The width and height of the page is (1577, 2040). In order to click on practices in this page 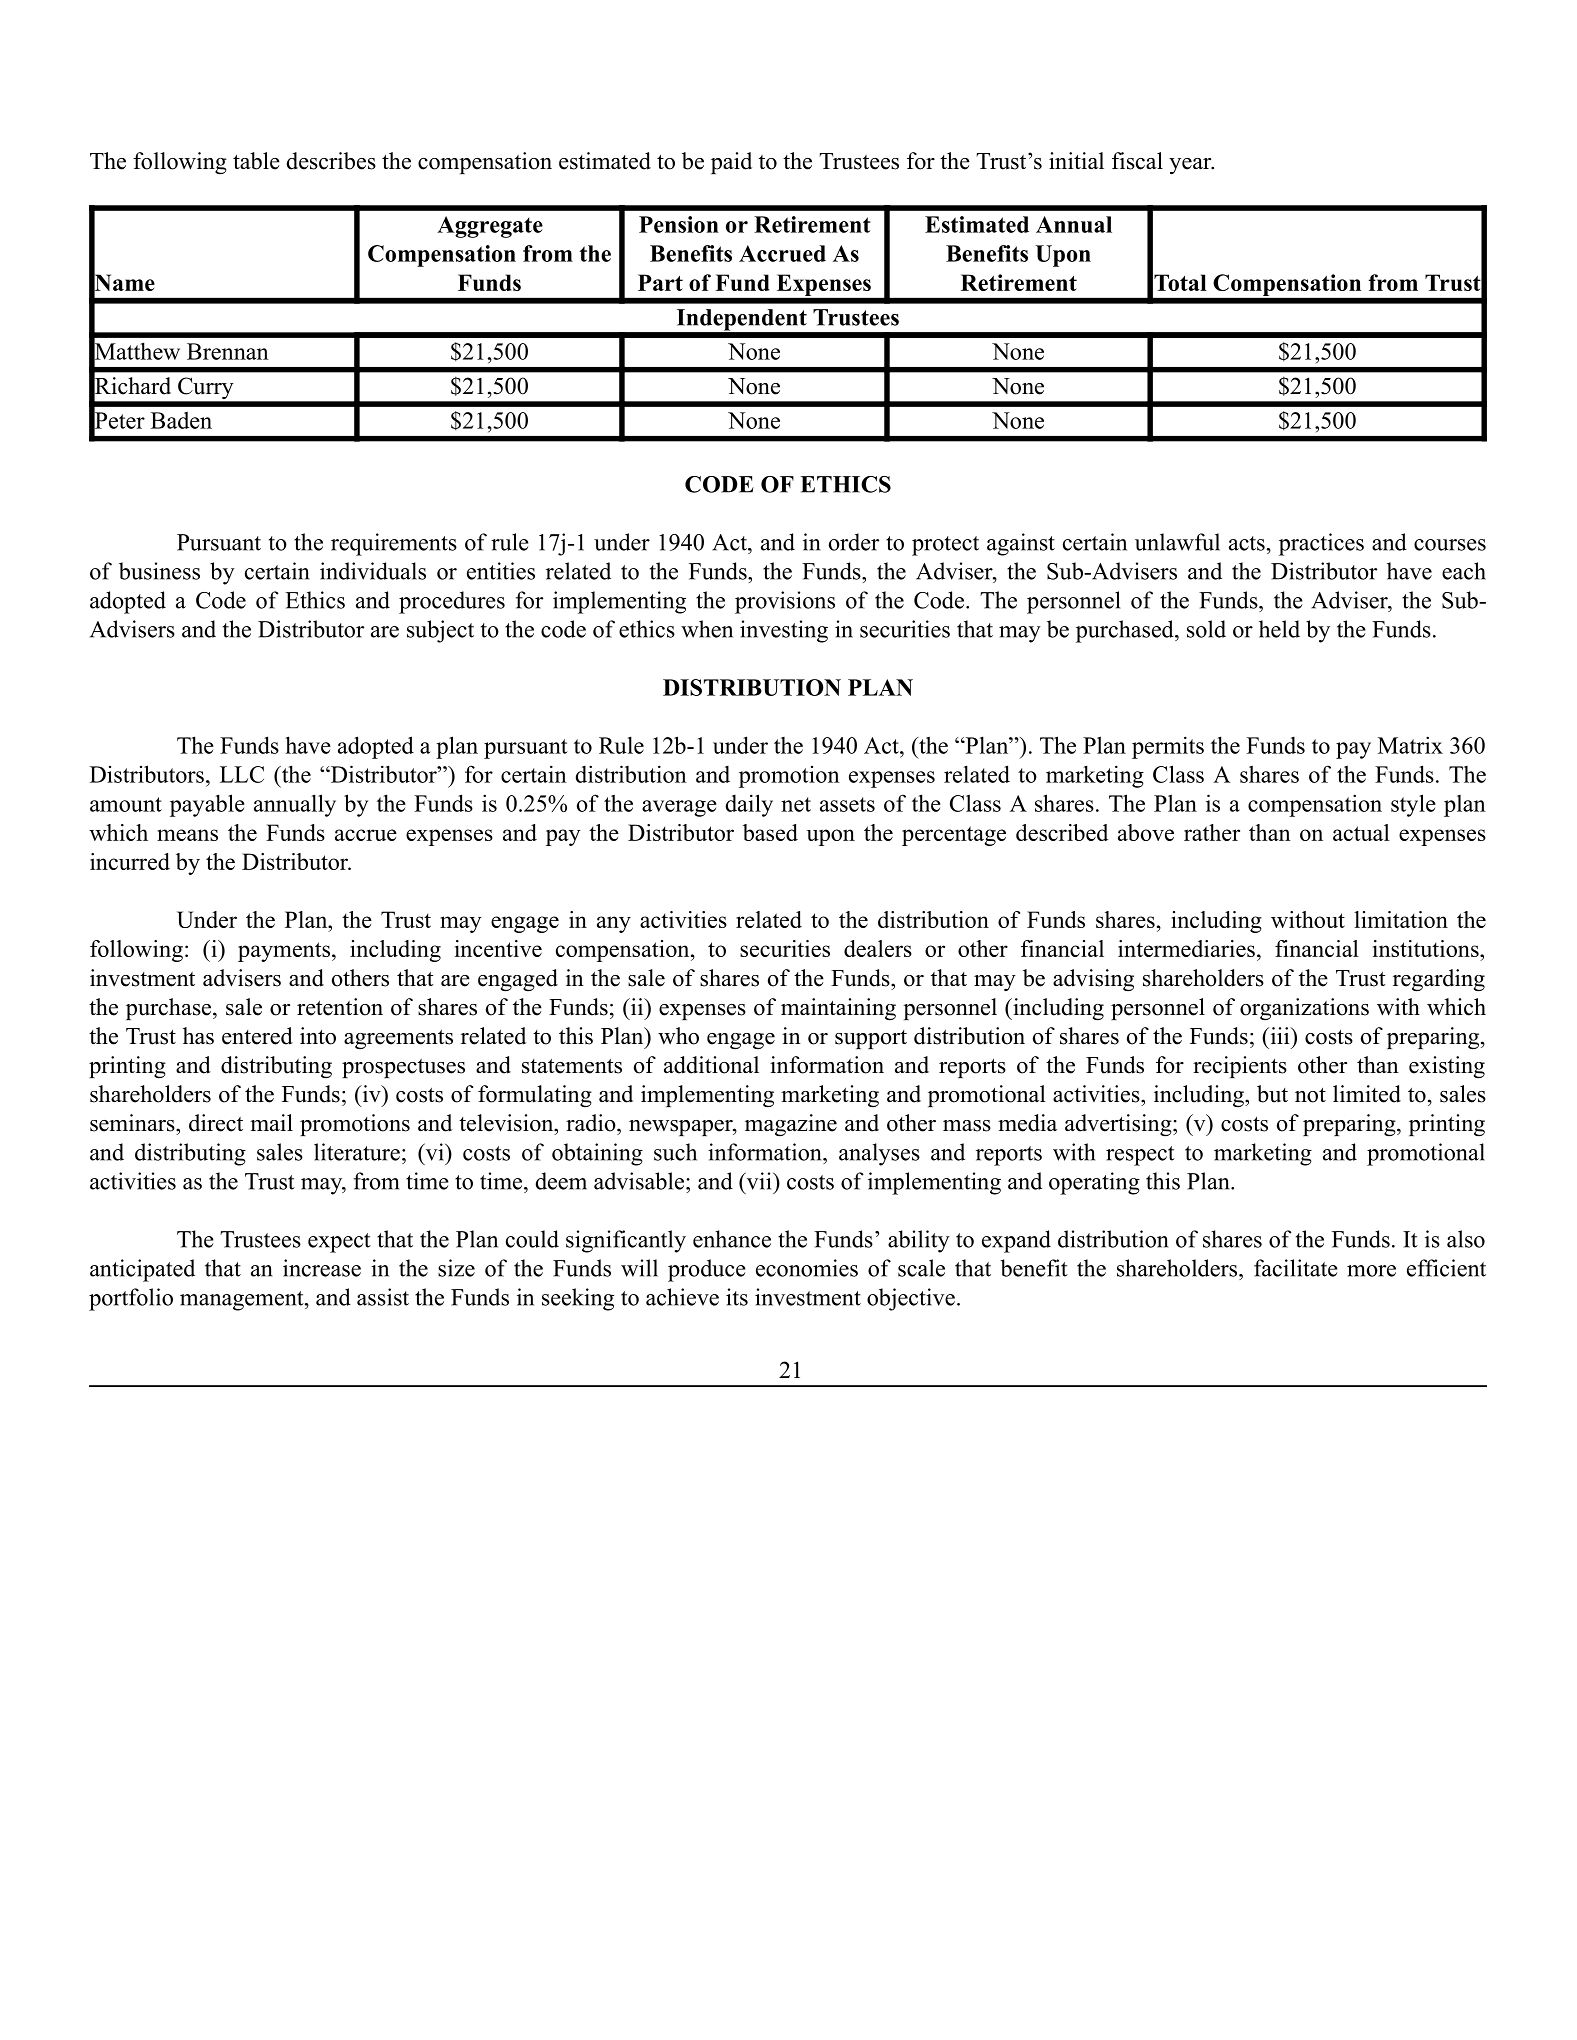, I will do `click(1321, 544)`.
